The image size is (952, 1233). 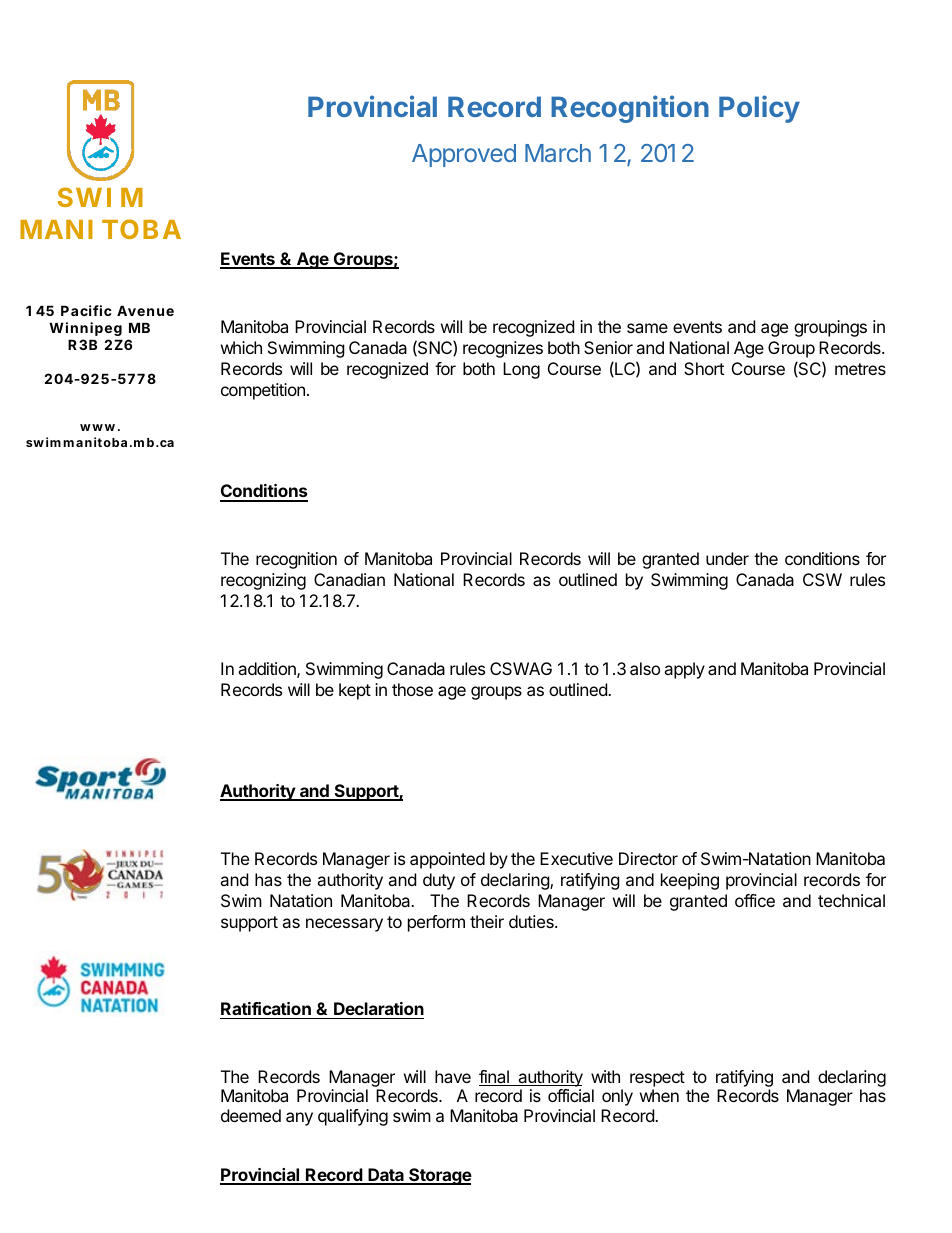 What do you see at coordinates (439, 1176) in the screenshot?
I see `Storage` at bounding box center [439, 1176].
